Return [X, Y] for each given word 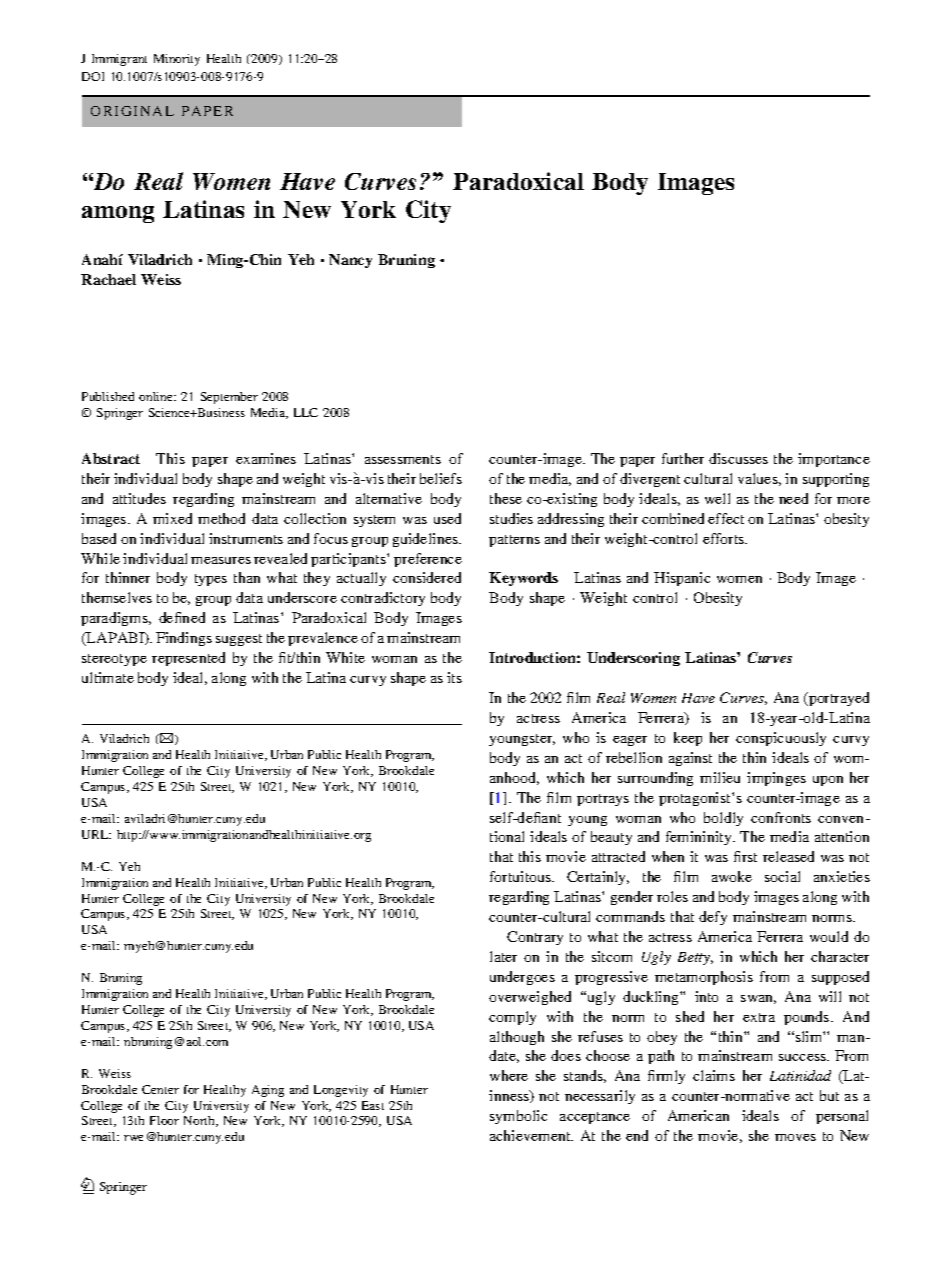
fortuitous [522, 876]
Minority [177, 60]
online [157, 396]
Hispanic [682, 579]
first [745, 856]
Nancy [350, 261]
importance [834, 460]
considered [427, 577]
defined [182, 617]
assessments [403, 459]
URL [96, 834]
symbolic [518, 1117]
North [201, 1121]
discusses [738, 458]
